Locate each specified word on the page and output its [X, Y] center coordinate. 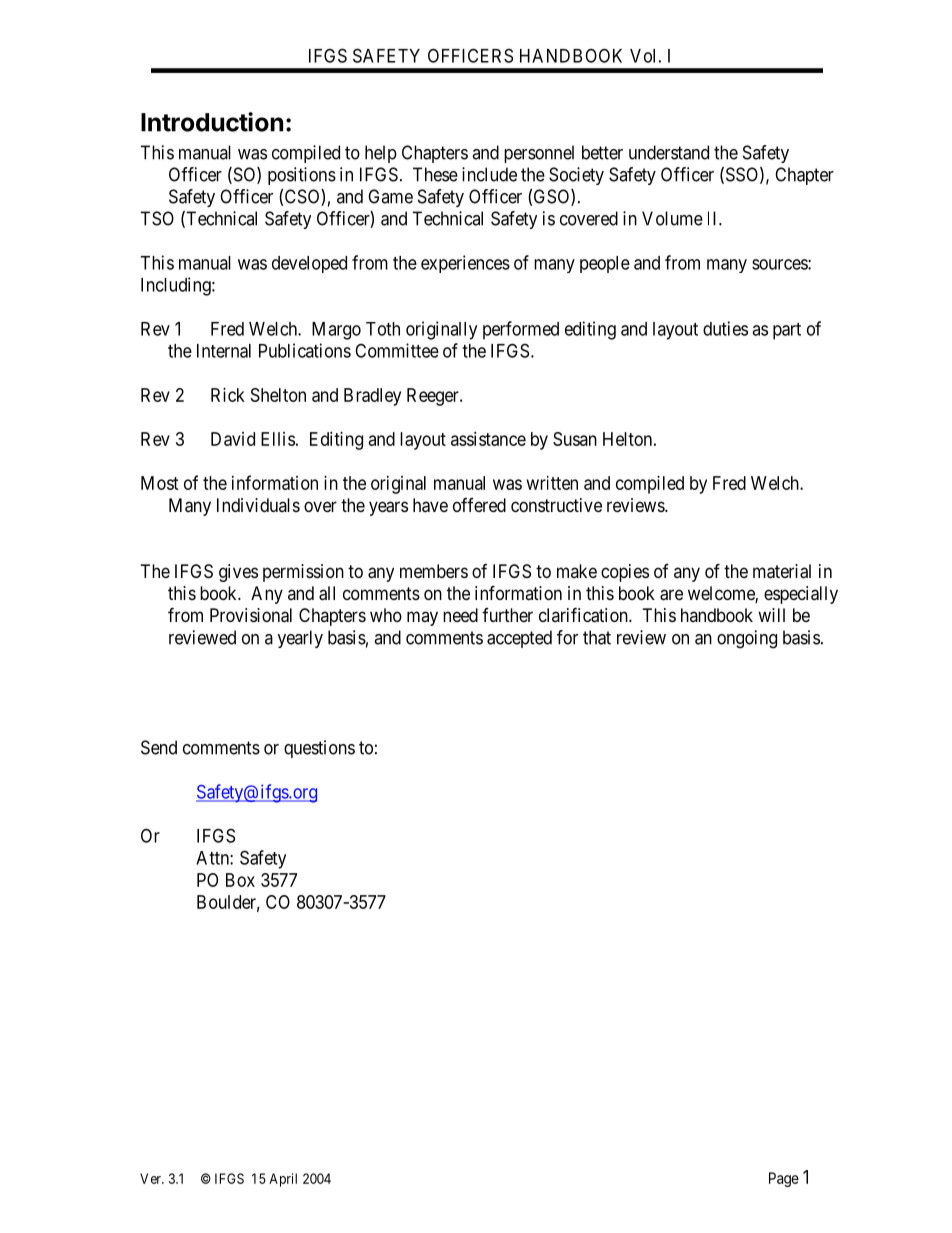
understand [669, 152]
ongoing [747, 639]
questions [319, 749]
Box [240, 880]
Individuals [258, 505]
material [782, 571]
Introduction [212, 122]
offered [479, 505]
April [283, 1180]
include [489, 174]
